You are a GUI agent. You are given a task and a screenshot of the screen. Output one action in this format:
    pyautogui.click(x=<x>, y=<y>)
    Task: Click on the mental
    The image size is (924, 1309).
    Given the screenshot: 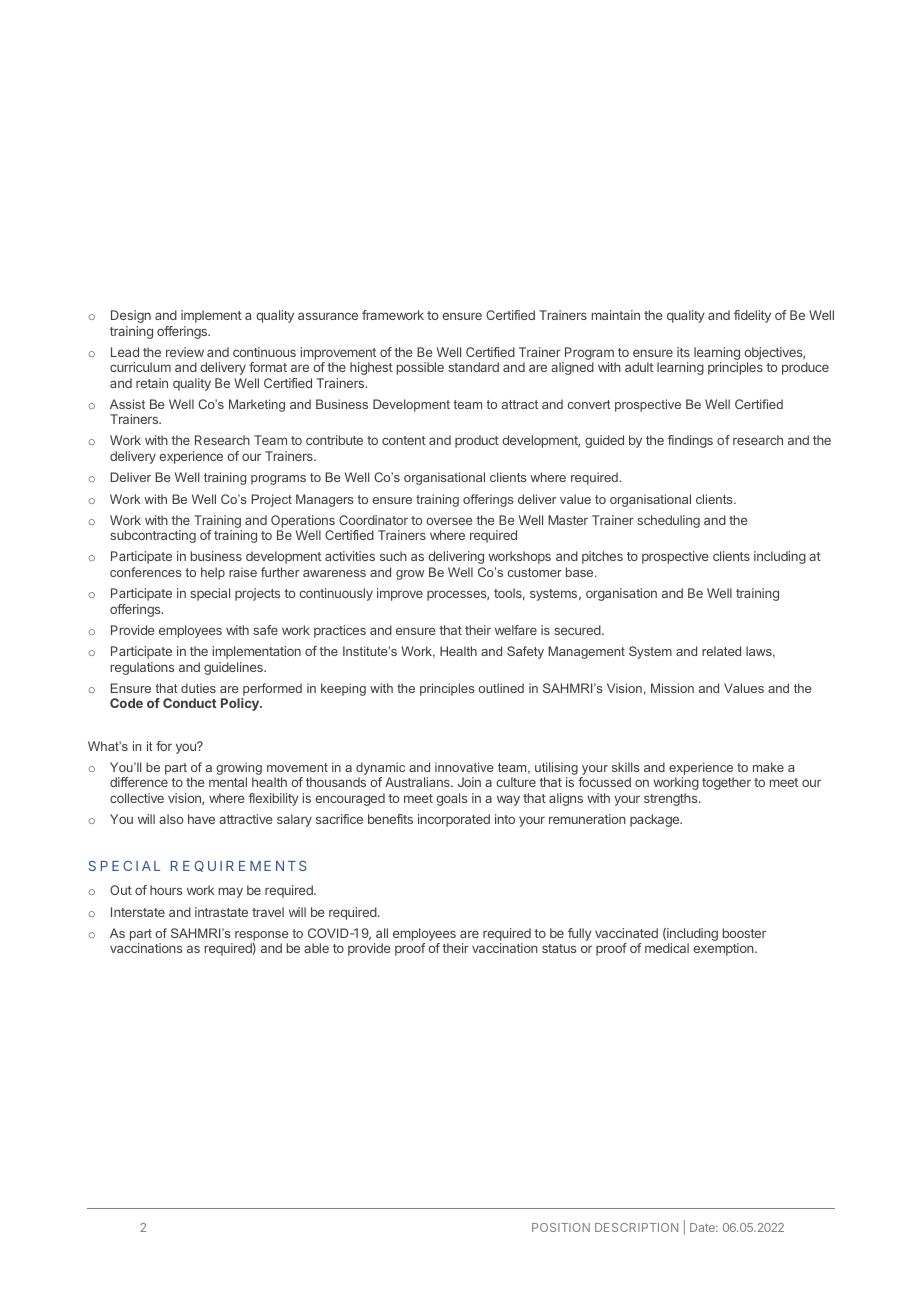 What is the action you would take?
    pyautogui.click(x=228, y=782)
